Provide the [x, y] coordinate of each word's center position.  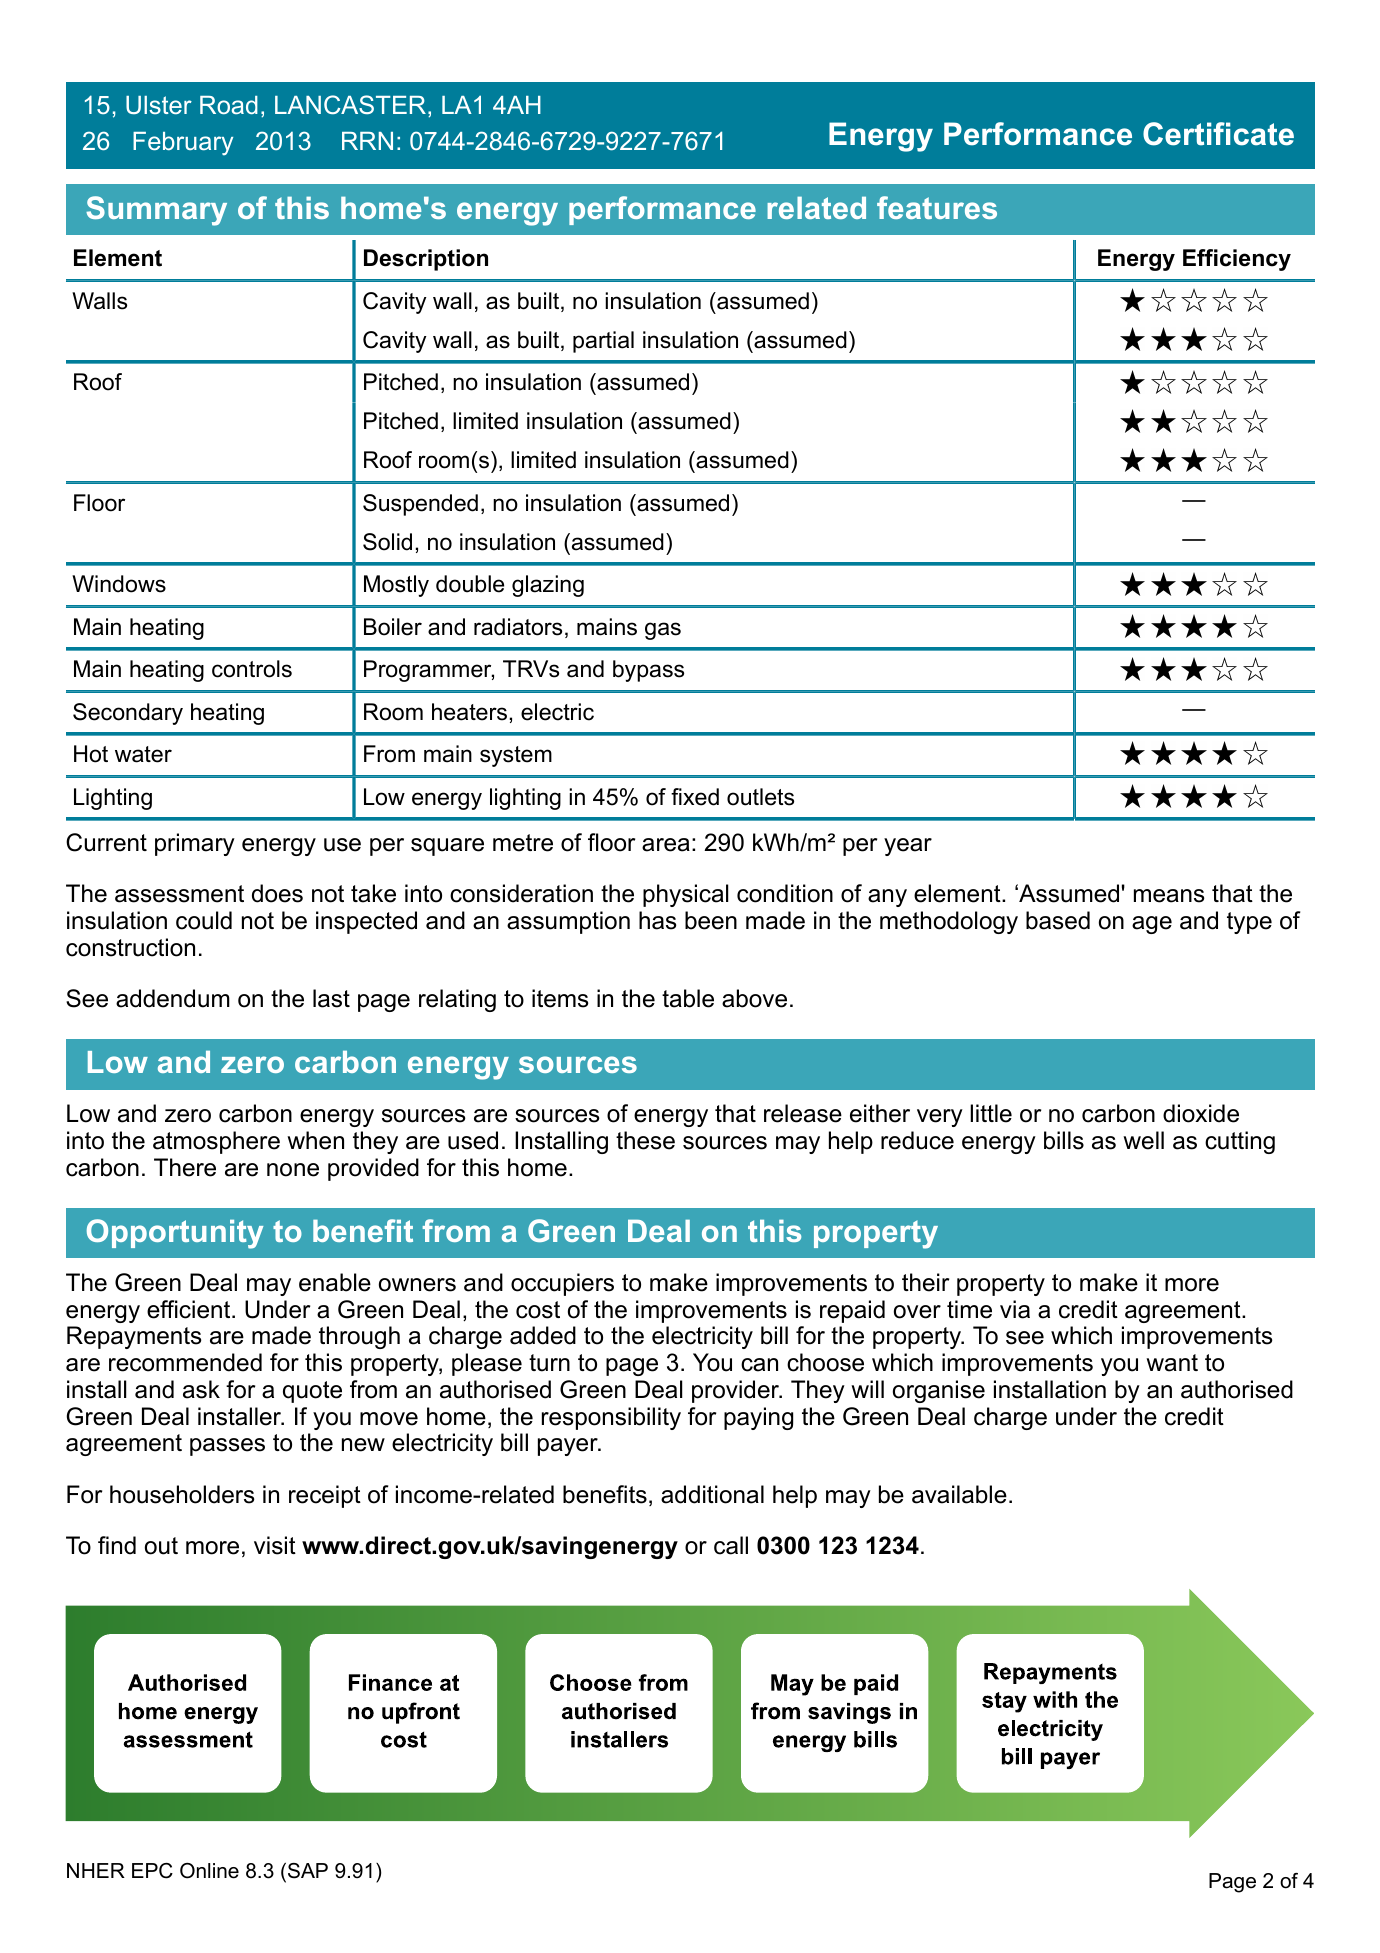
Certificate [1218, 134]
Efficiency [1237, 260]
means [1169, 896]
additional [712, 1494]
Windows [119, 584]
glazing [548, 586]
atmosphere [216, 1142]
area [666, 845]
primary [195, 844]
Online [209, 1871]
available [959, 1494]
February [183, 143]
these [645, 1140]
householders [182, 1494]
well [1143, 1140]
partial [603, 342]
